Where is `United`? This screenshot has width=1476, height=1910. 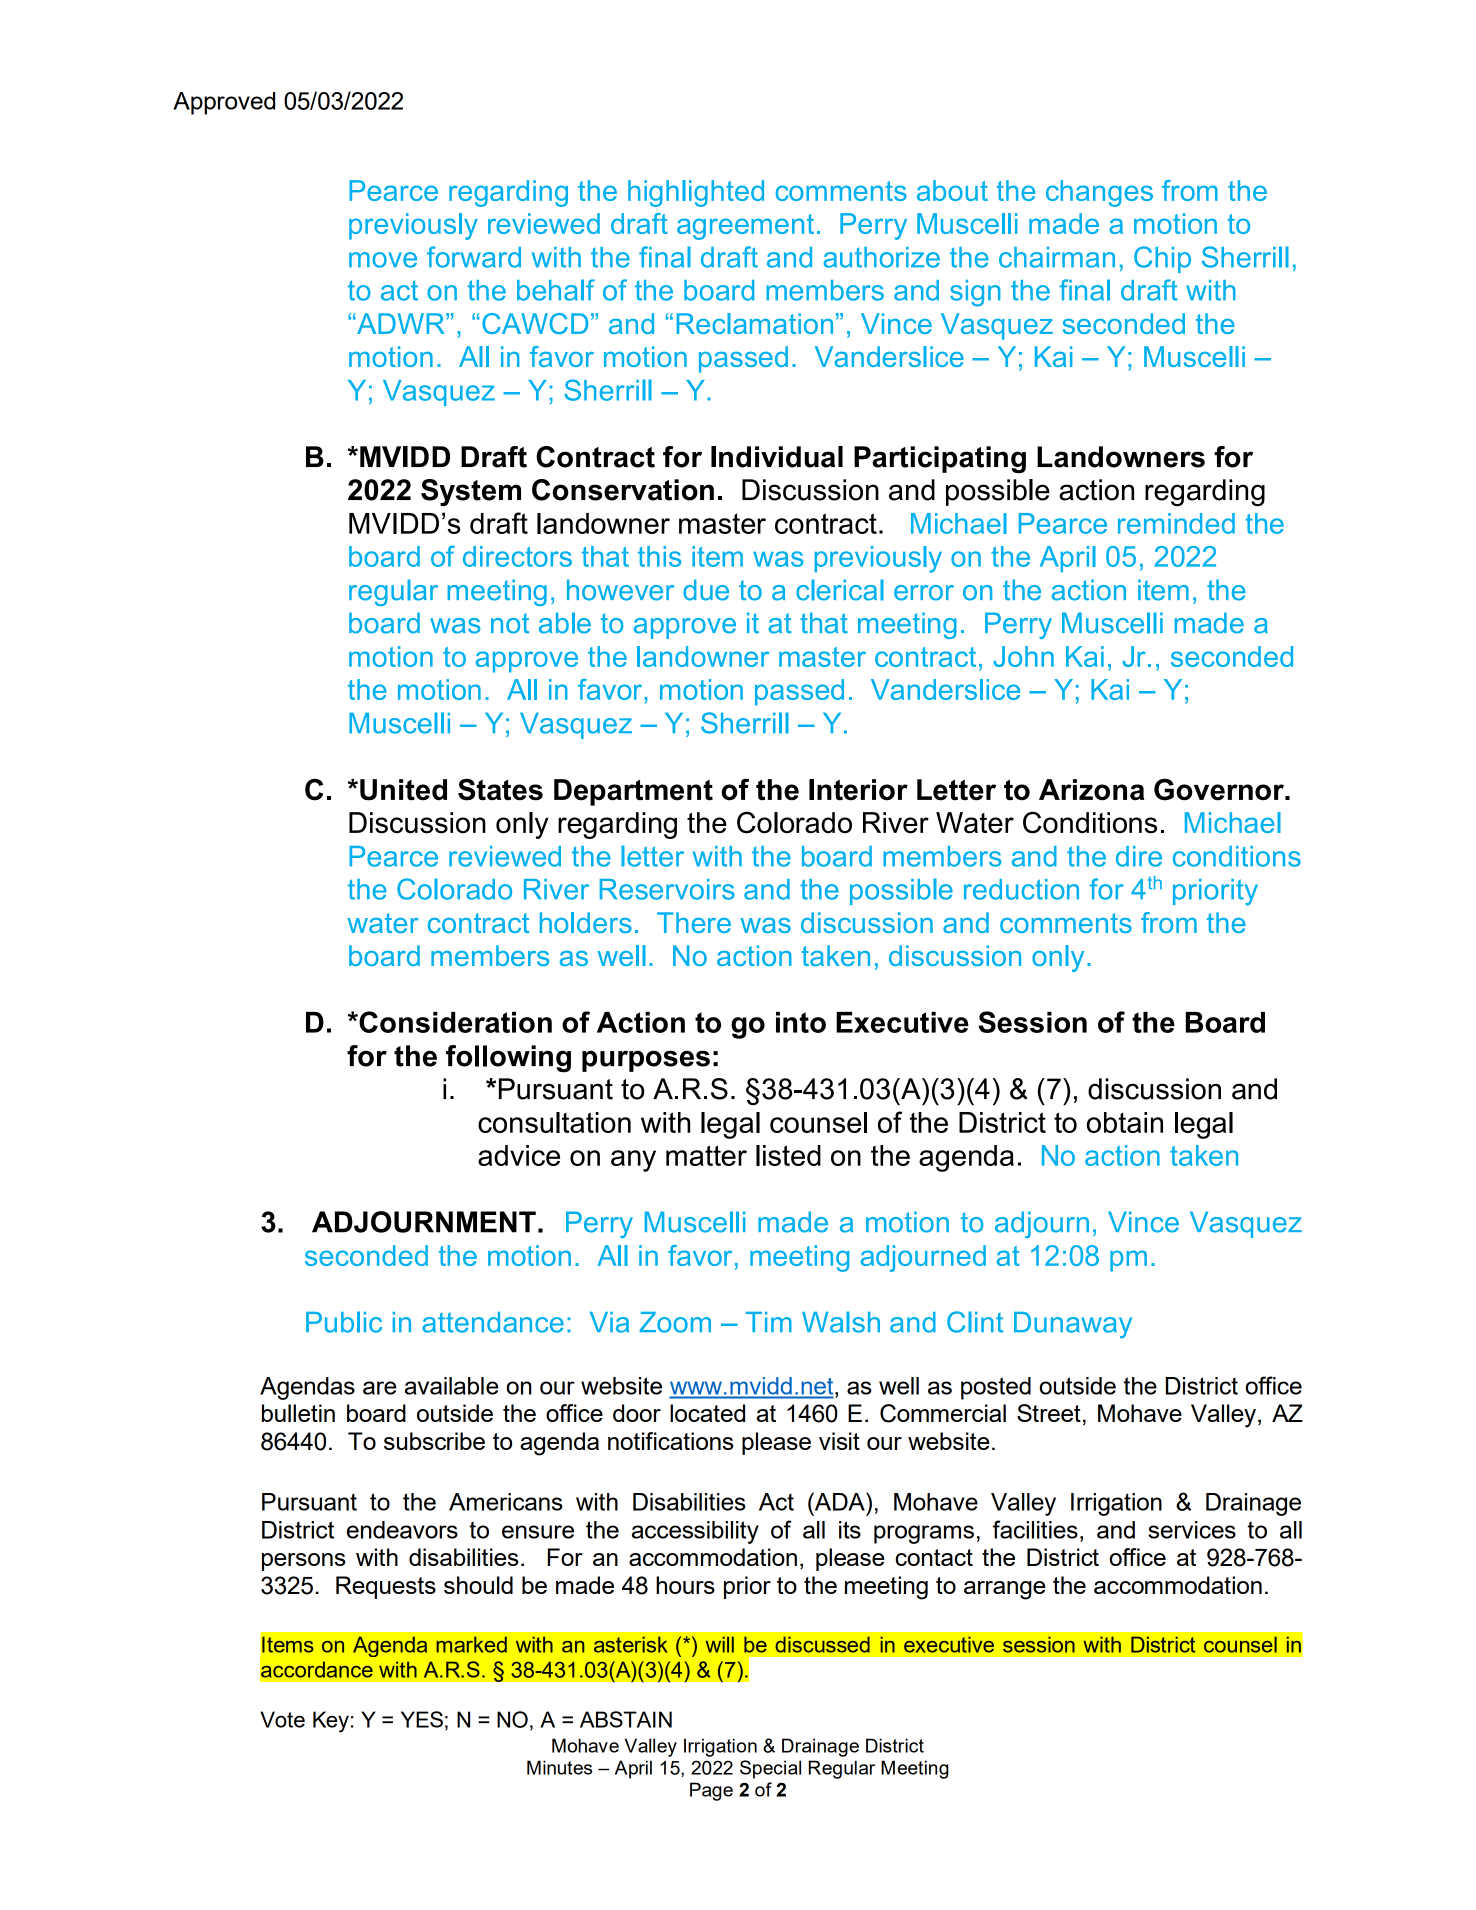 United is located at coordinates (403, 790).
